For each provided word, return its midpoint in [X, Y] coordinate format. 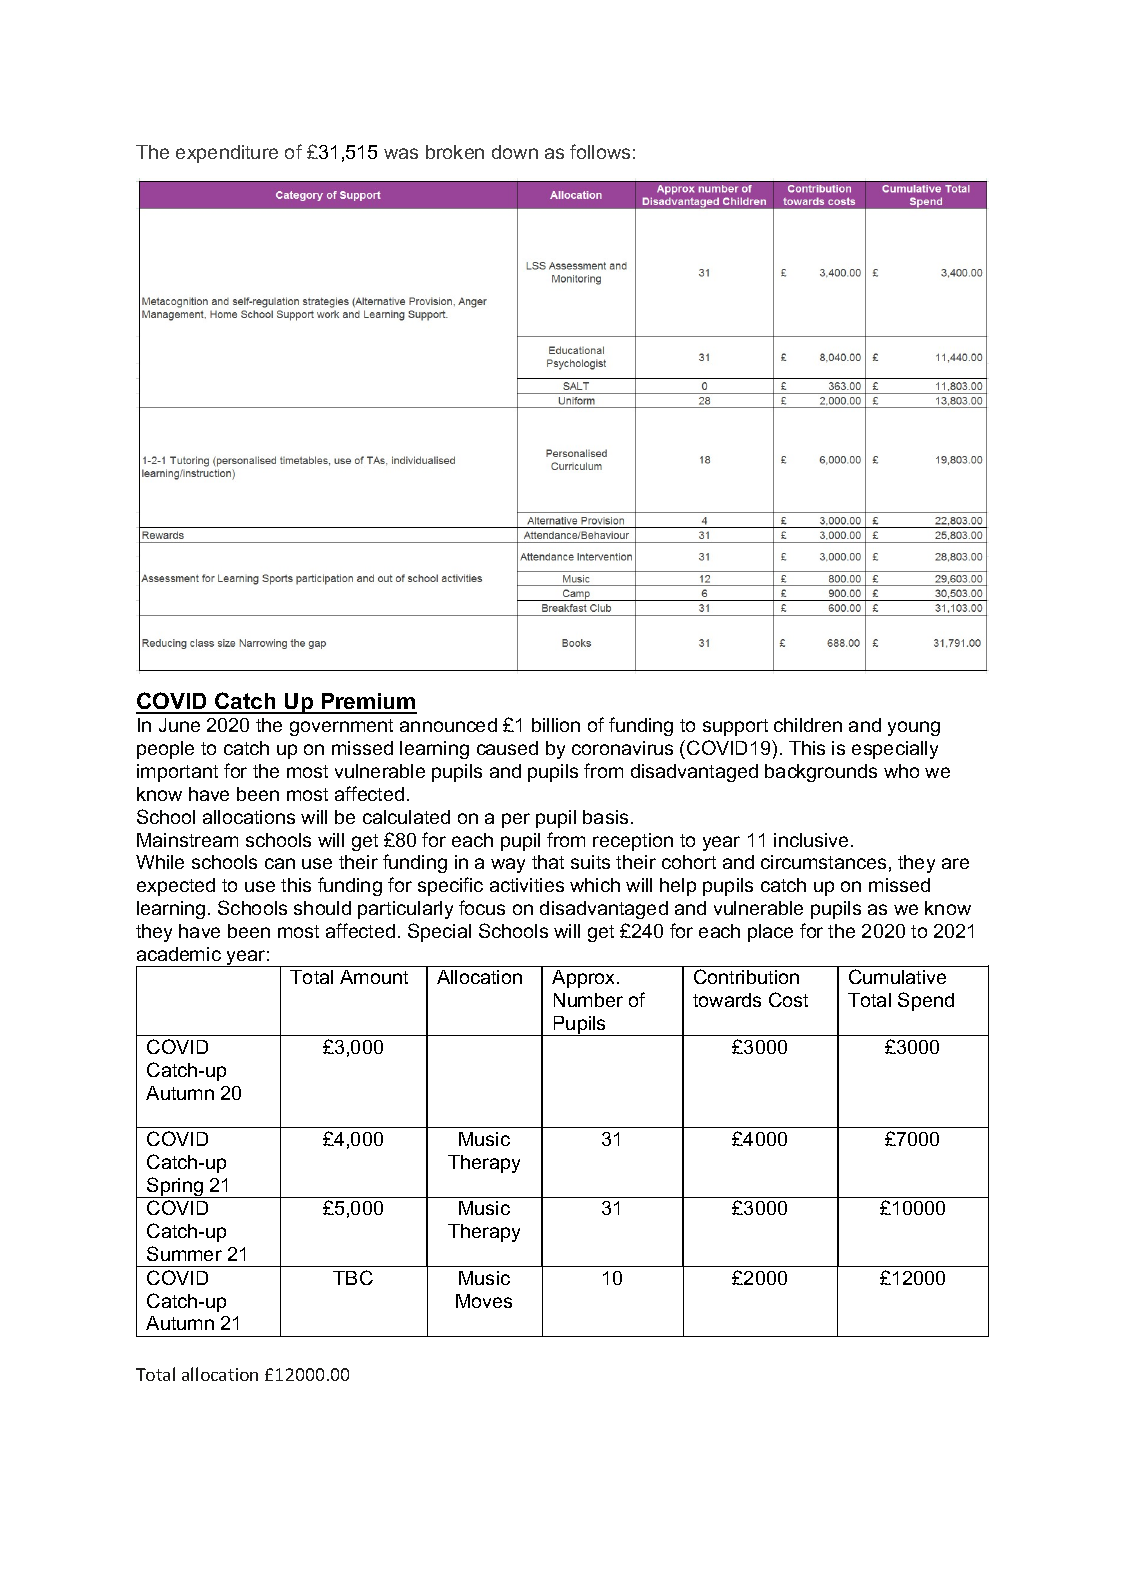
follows [600, 151]
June [179, 725]
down [515, 152]
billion [556, 725]
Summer [184, 1253]
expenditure [227, 154]
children [808, 725]
